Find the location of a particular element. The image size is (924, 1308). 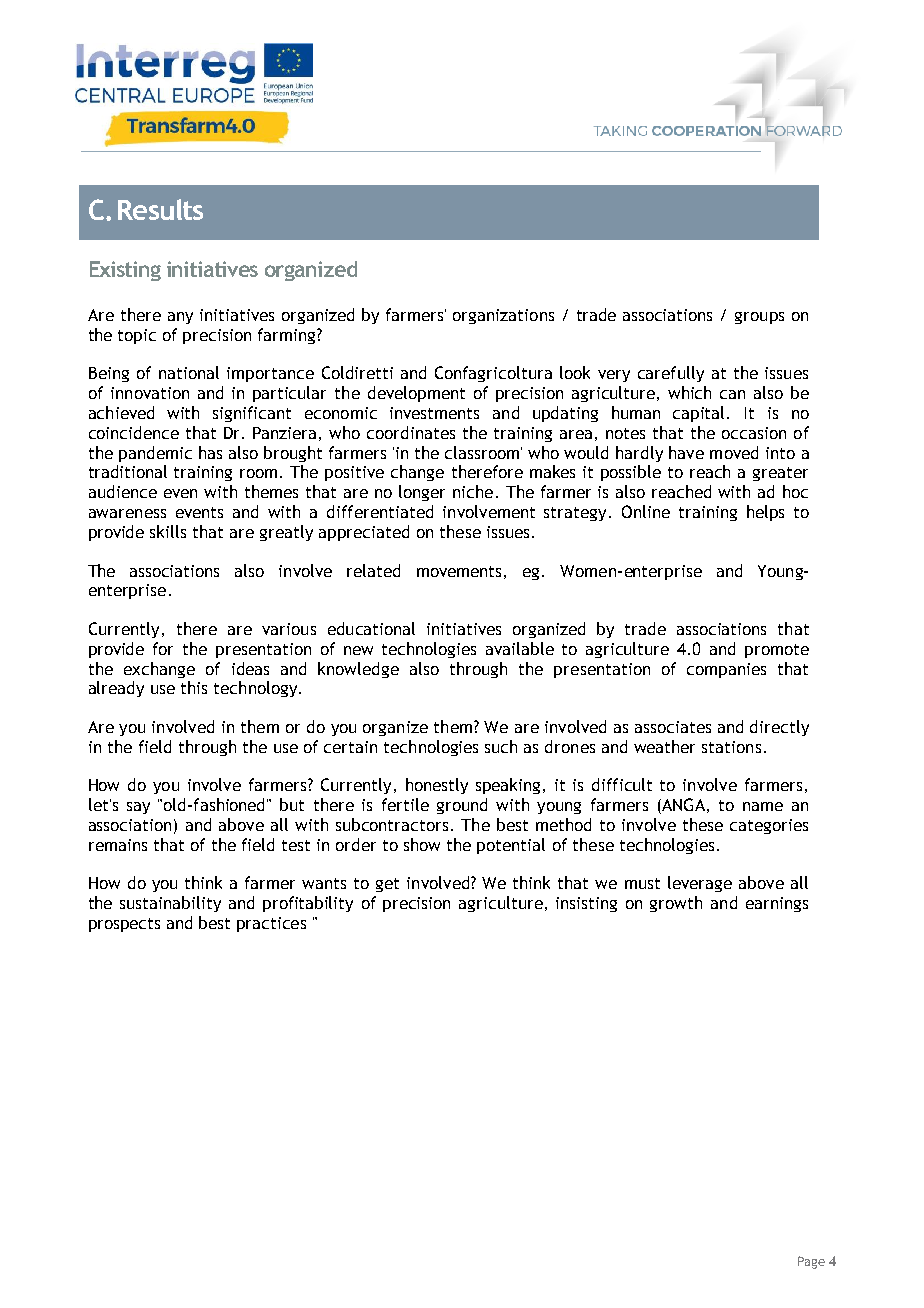

say is located at coordinates (138, 808).
